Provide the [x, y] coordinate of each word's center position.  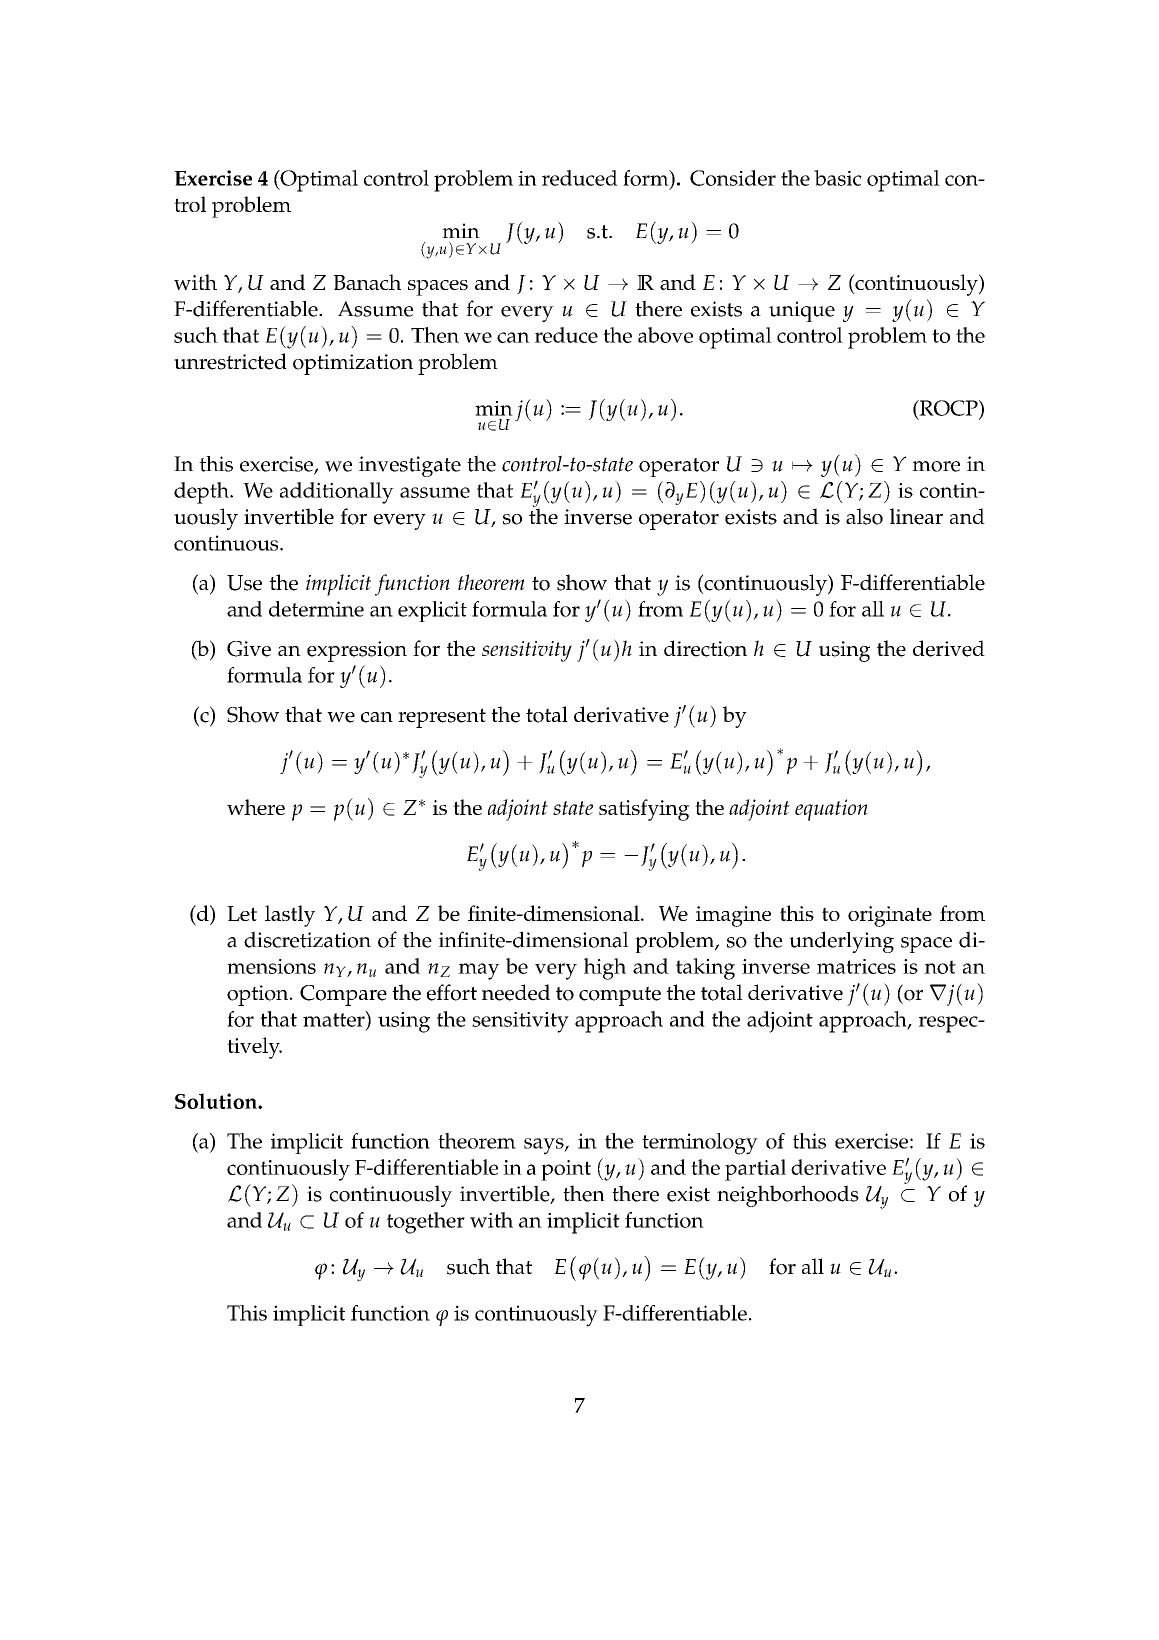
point [566, 1170]
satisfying [644, 810]
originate [890, 916]
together [426, 1223]
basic [838, 178]
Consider [733, 178]
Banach [367, 282]
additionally [337, 493]
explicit [432, 611]
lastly [290, 916]
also [864, 516]
